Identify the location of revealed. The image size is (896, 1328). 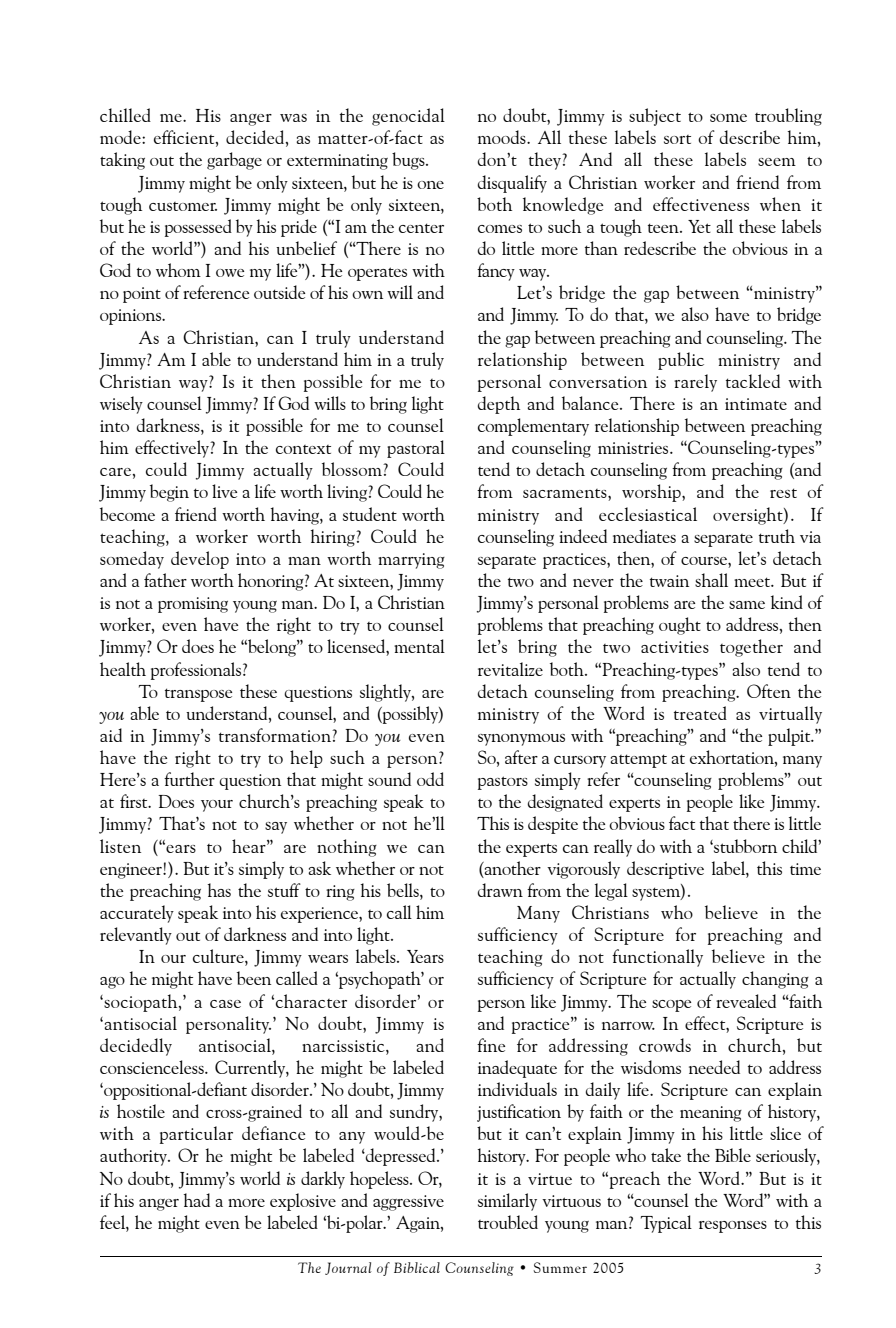
(746, 1001).
